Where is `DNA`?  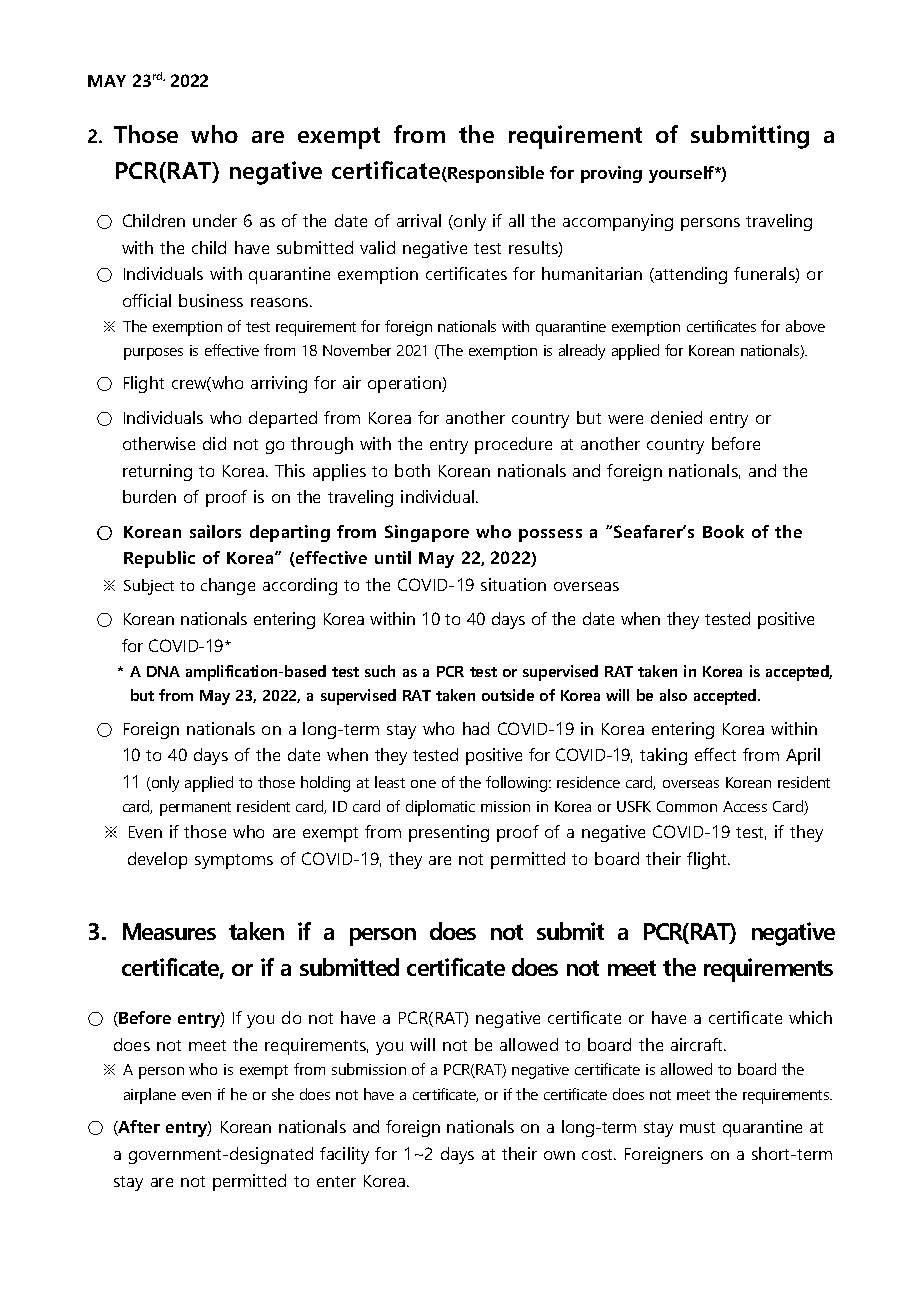
DNA is located at coordinates (163, 671).
